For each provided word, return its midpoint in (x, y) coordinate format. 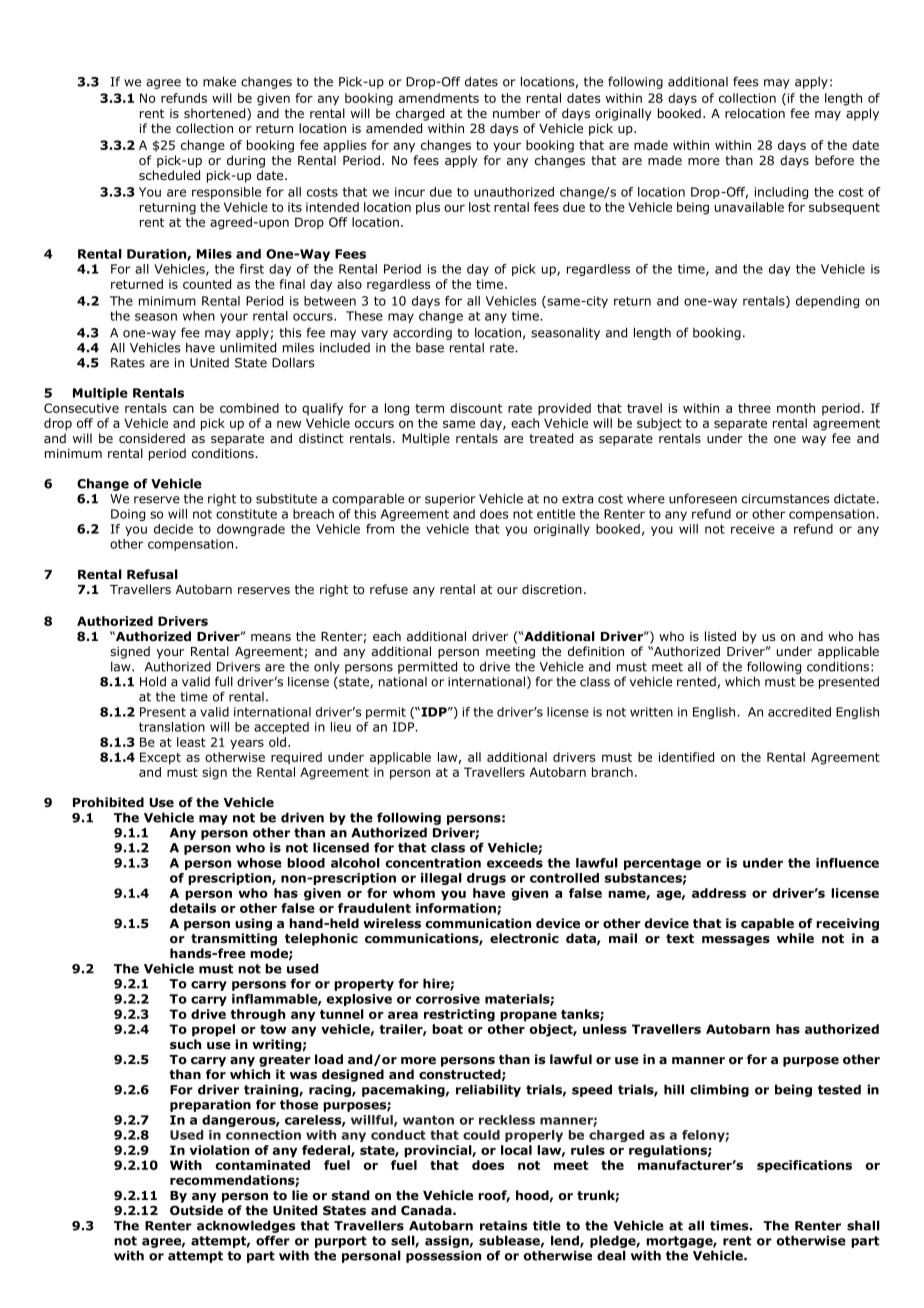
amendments (439, 98)
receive (753, 529)
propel (213, 1030)
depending (827, 302)
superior (450, 500)
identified (686, 757)
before (834, 160)
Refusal (152, 574)
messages (736, 941)
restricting (459, 1015)
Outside (196, 1210)
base (430, 348)
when (199, 316)
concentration (433, 863)
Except (160, 758)
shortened (216, 114)
